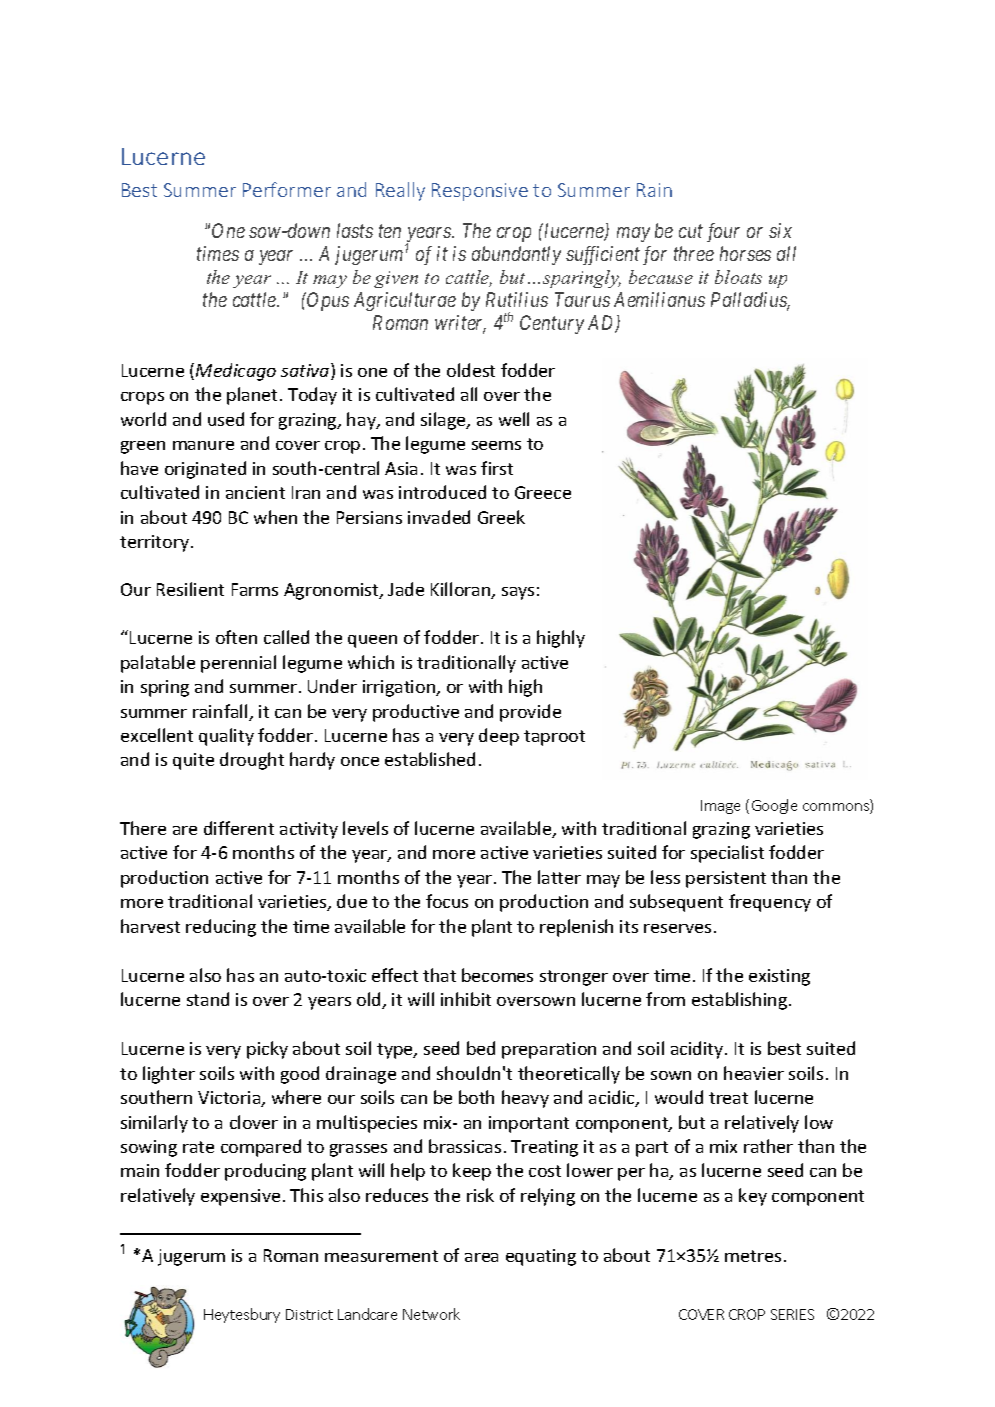 The height and width of the screenshot is (1407, 995). Describe the element at coordinates (430, 759) in the screenshot. I see `established` at that location.
